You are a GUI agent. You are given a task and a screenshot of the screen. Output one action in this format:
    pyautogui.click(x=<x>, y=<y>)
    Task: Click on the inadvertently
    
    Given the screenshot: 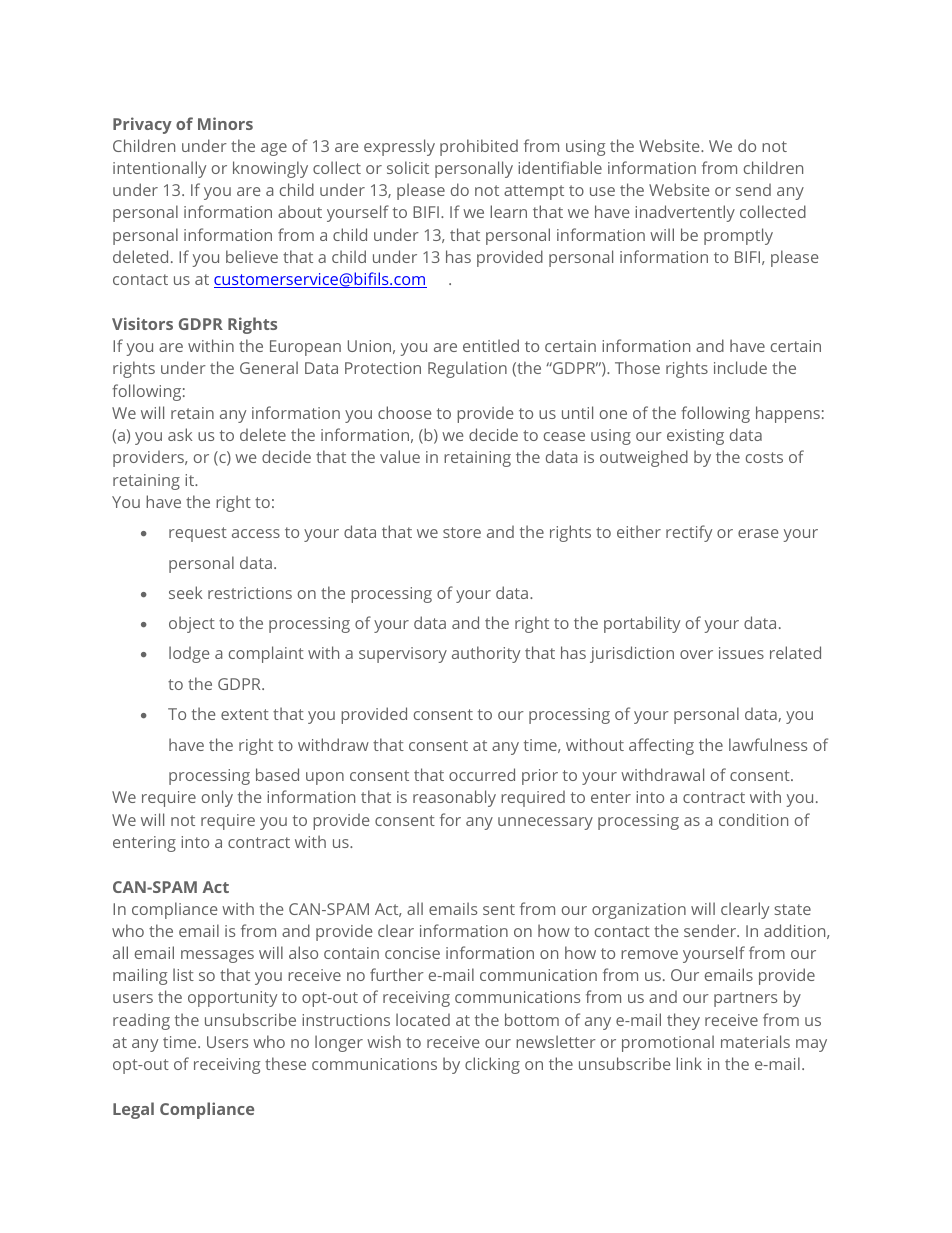 What is the action you would take?
    pyautogui.click(x=685, y=213)
